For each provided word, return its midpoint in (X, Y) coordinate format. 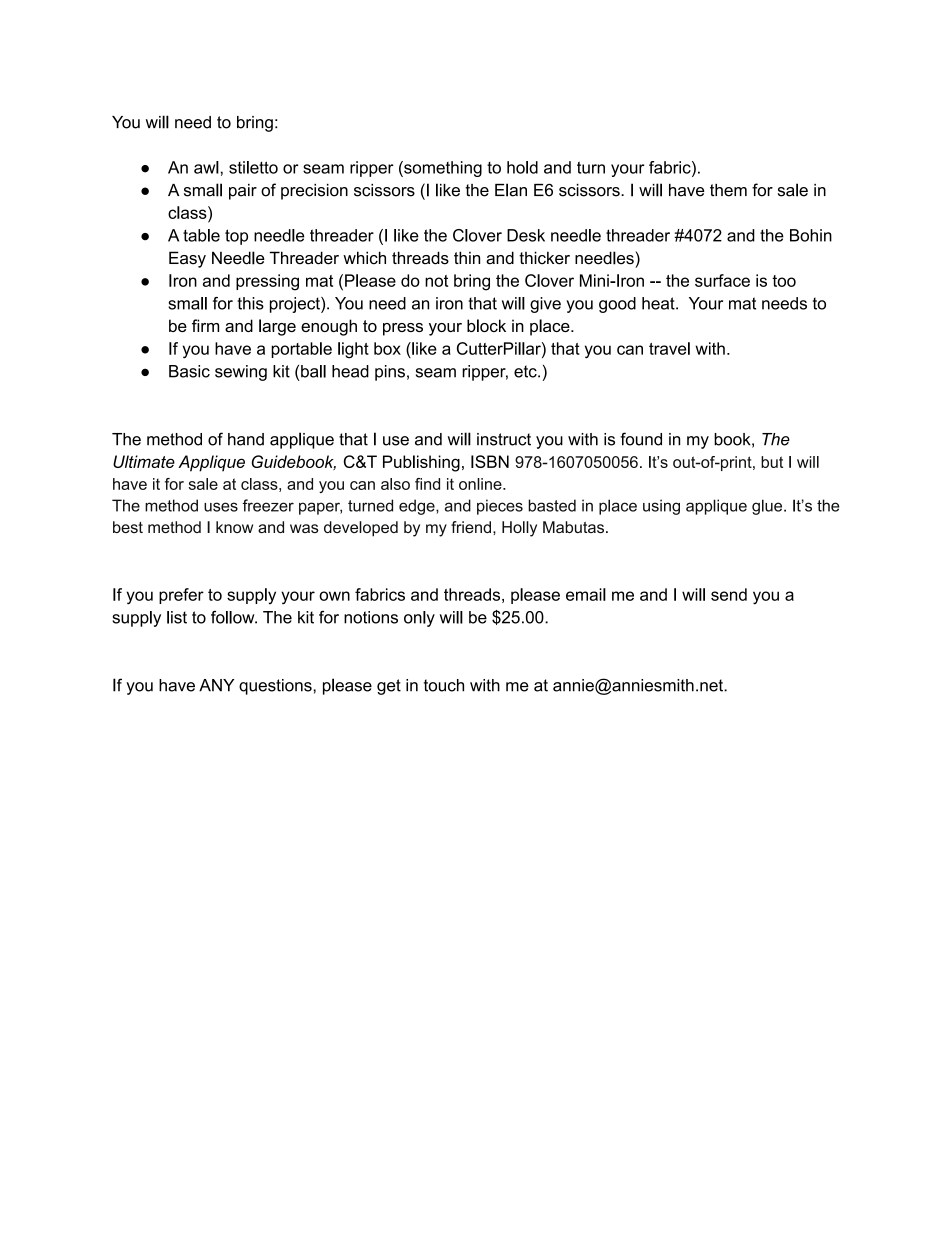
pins (390, 373)
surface (722, 280)
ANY (216, 685)
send (729, 594)
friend (471, 527)
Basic (189, 371)
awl (206, 167)
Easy (187, 259)
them (728, 190)
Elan (511, 190)
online (481, 484)
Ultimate (144, 461)
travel (669, 348)
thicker (544, 258)
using (661, 507)
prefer (181, 596)
